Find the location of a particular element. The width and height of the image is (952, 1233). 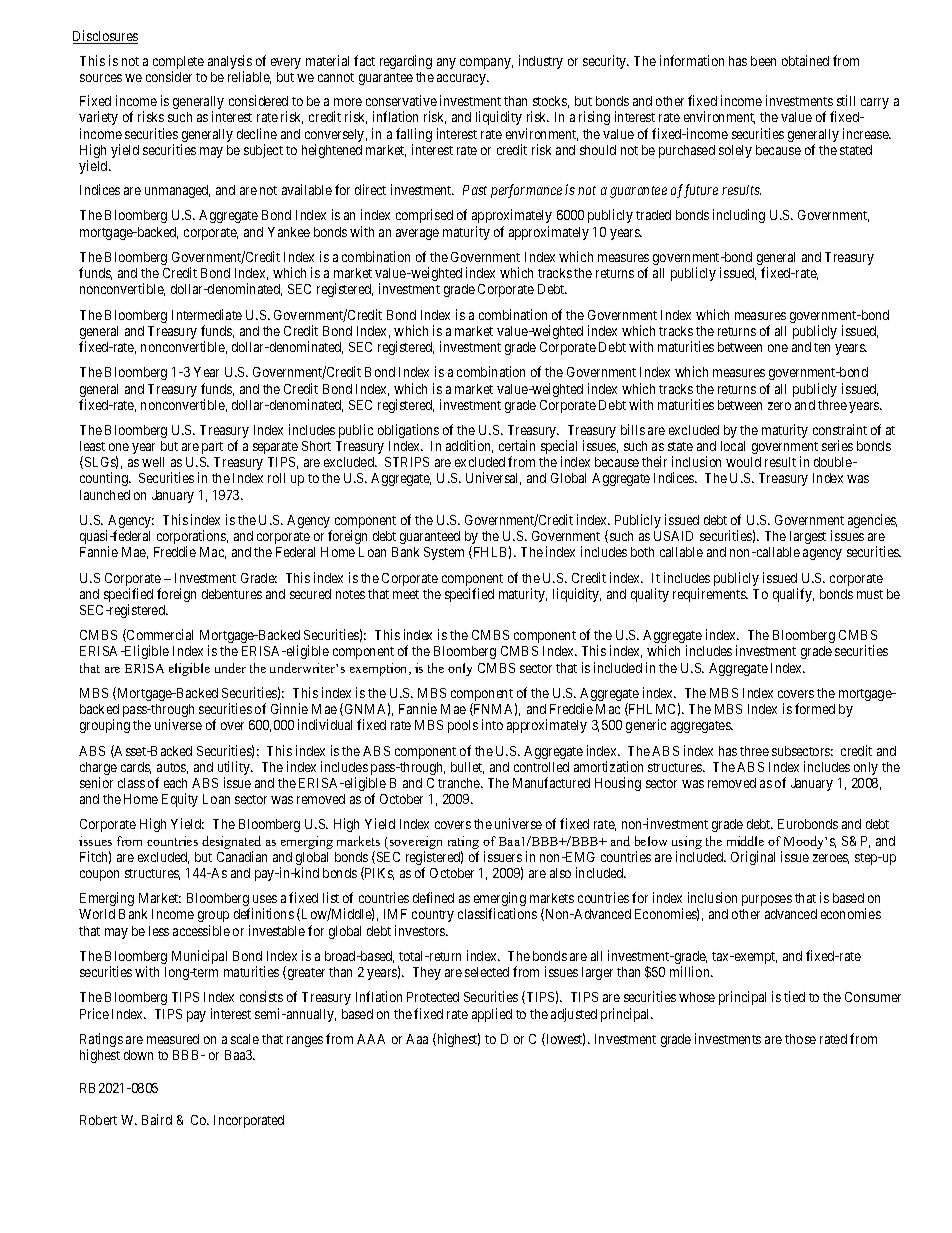

accuracy is located at coordinates (462, 79).
